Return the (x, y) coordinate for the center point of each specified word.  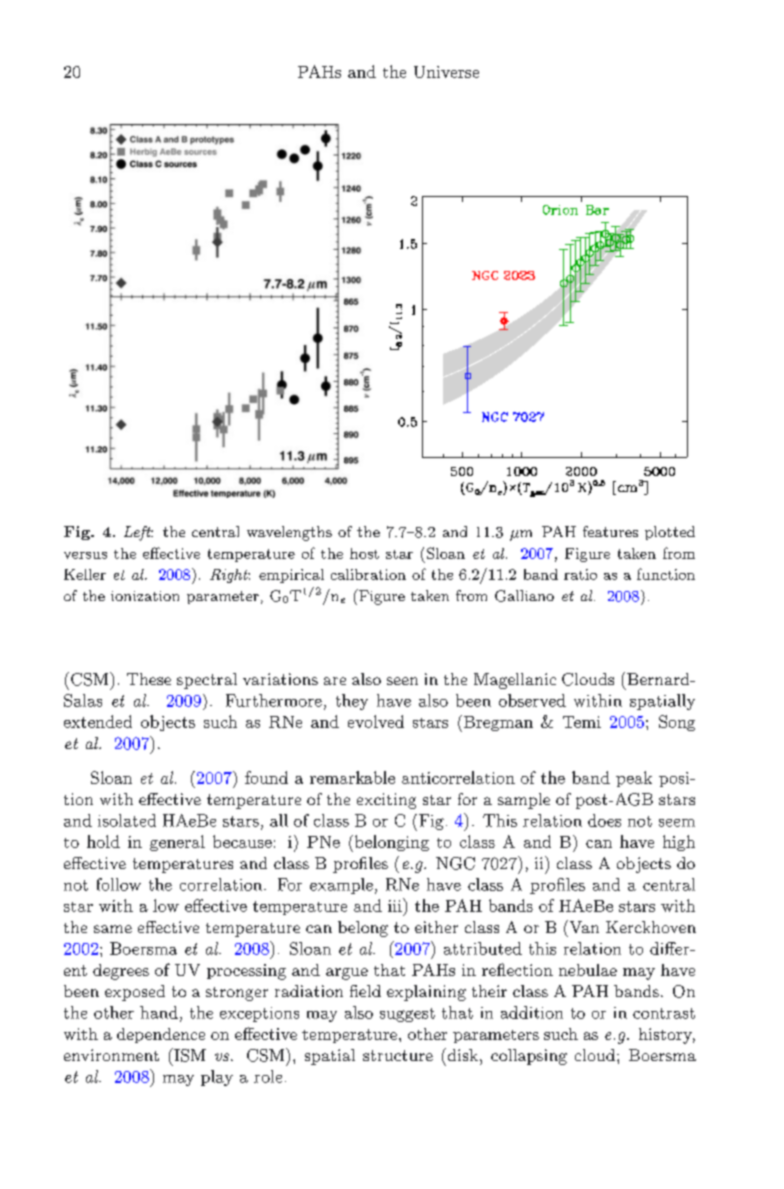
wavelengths (289, 533)
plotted (670, 533)
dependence (161, 1035)
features (610, 531)
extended (98, 721)
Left (138, 533)
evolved (376, 721)
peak (634, 779)
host (364, 553)
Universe (446, 72)
